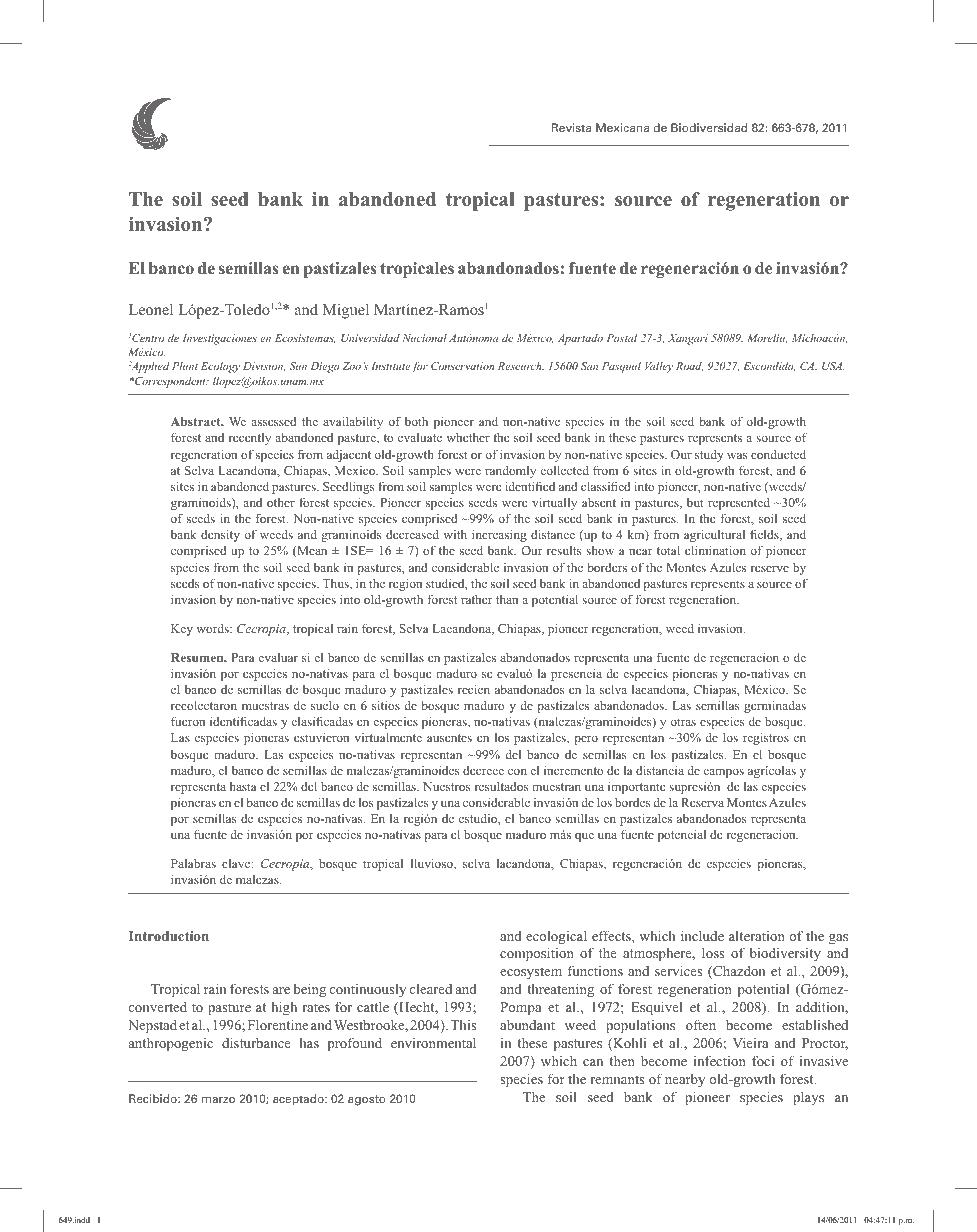 This page has width=977, height=1232. I want to click on was, so click(737, 456).
